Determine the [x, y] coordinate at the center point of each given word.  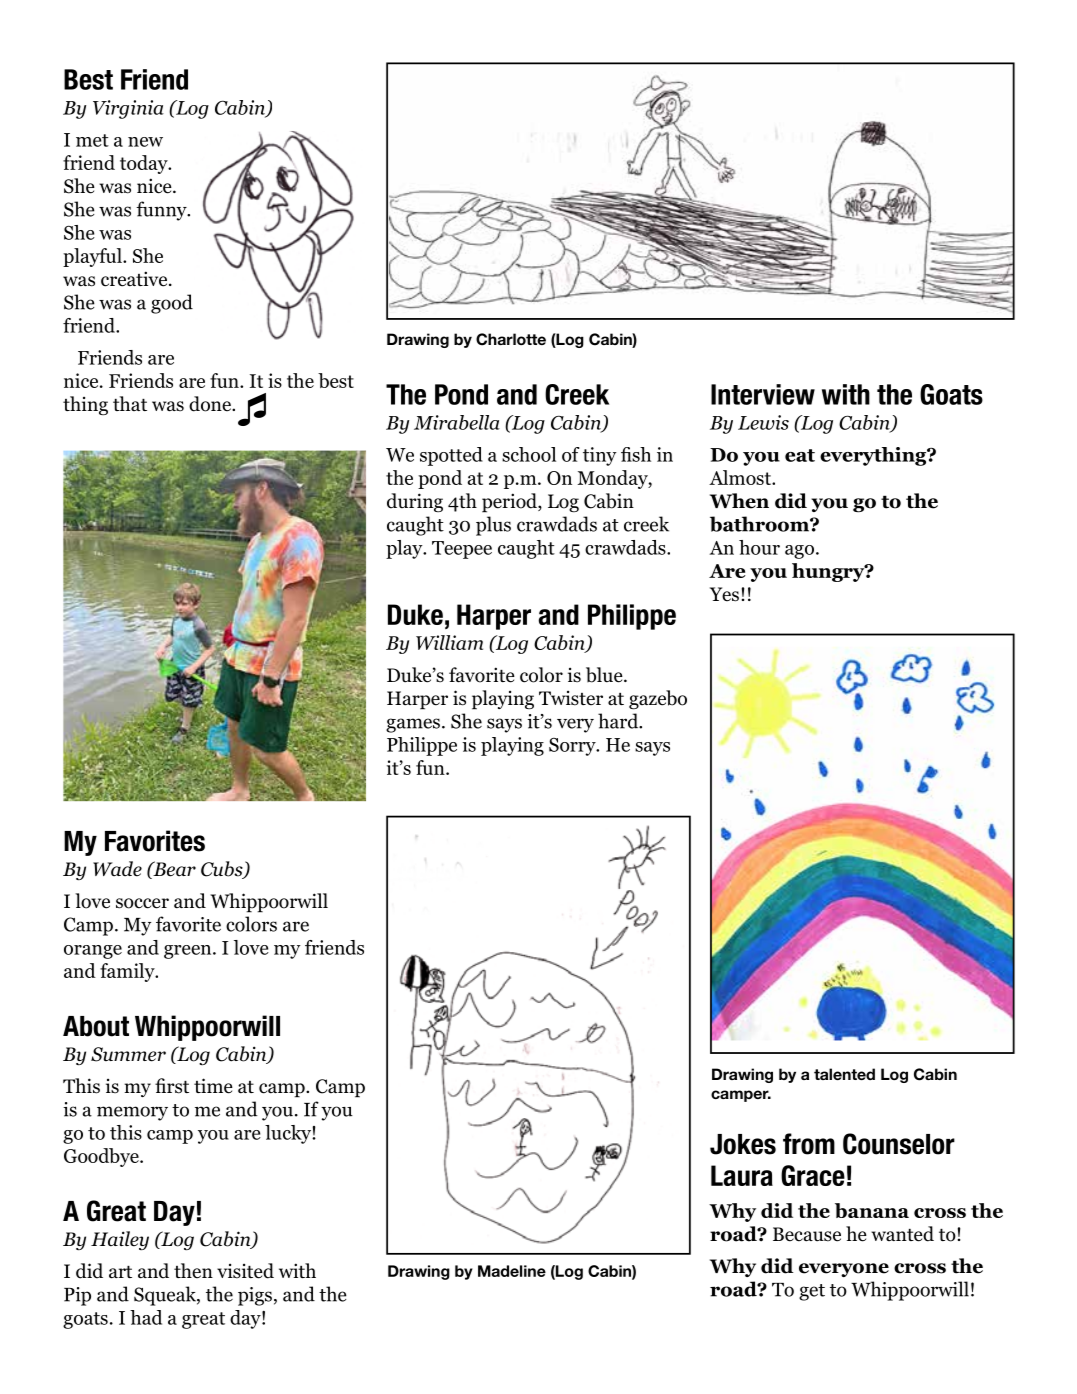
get [812, 1292]
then [193, 1271]
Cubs [223, 870]
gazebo [658, 700]
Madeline [512, 1271]
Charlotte [511, 339]
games [413, 725]
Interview [763, 394]
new [145, 142]
